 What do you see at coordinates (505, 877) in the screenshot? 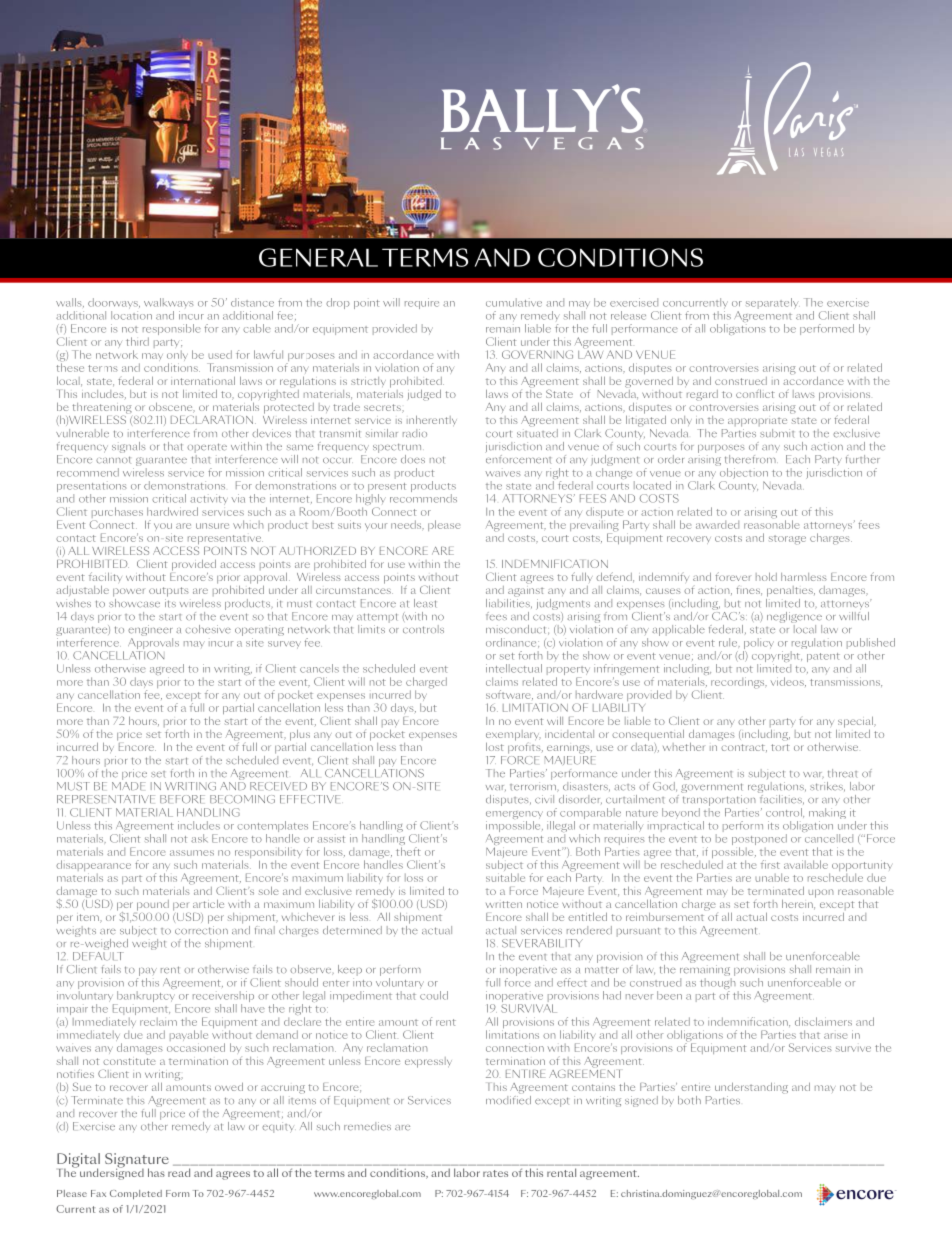
I see `suitable` at bounding box center [505, 877].
